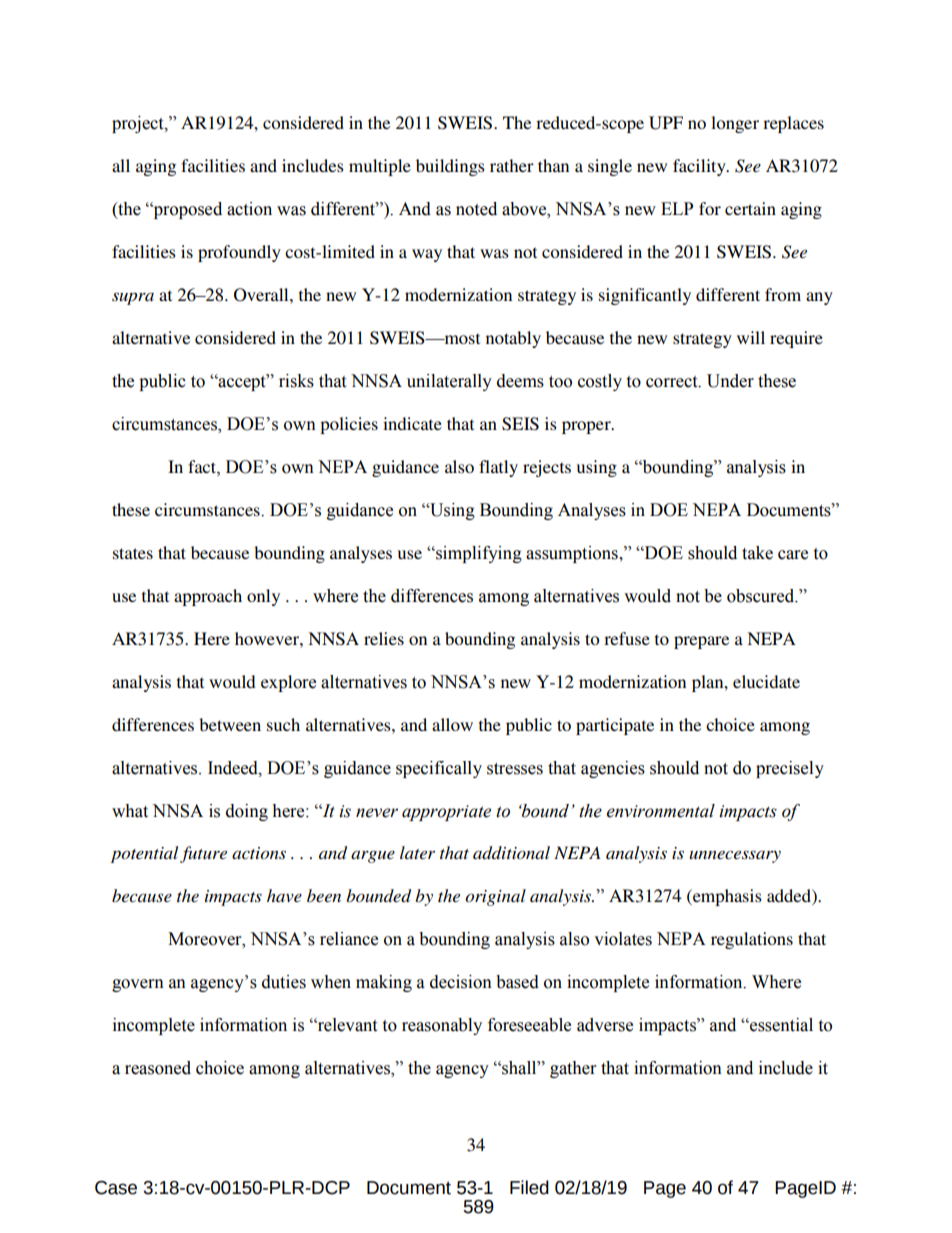 Image resolution: width=952 pixels, height=1233 pixels. Describe the element at coordinates (701, 642) in the screenshot. I see `prepare` at that location.
